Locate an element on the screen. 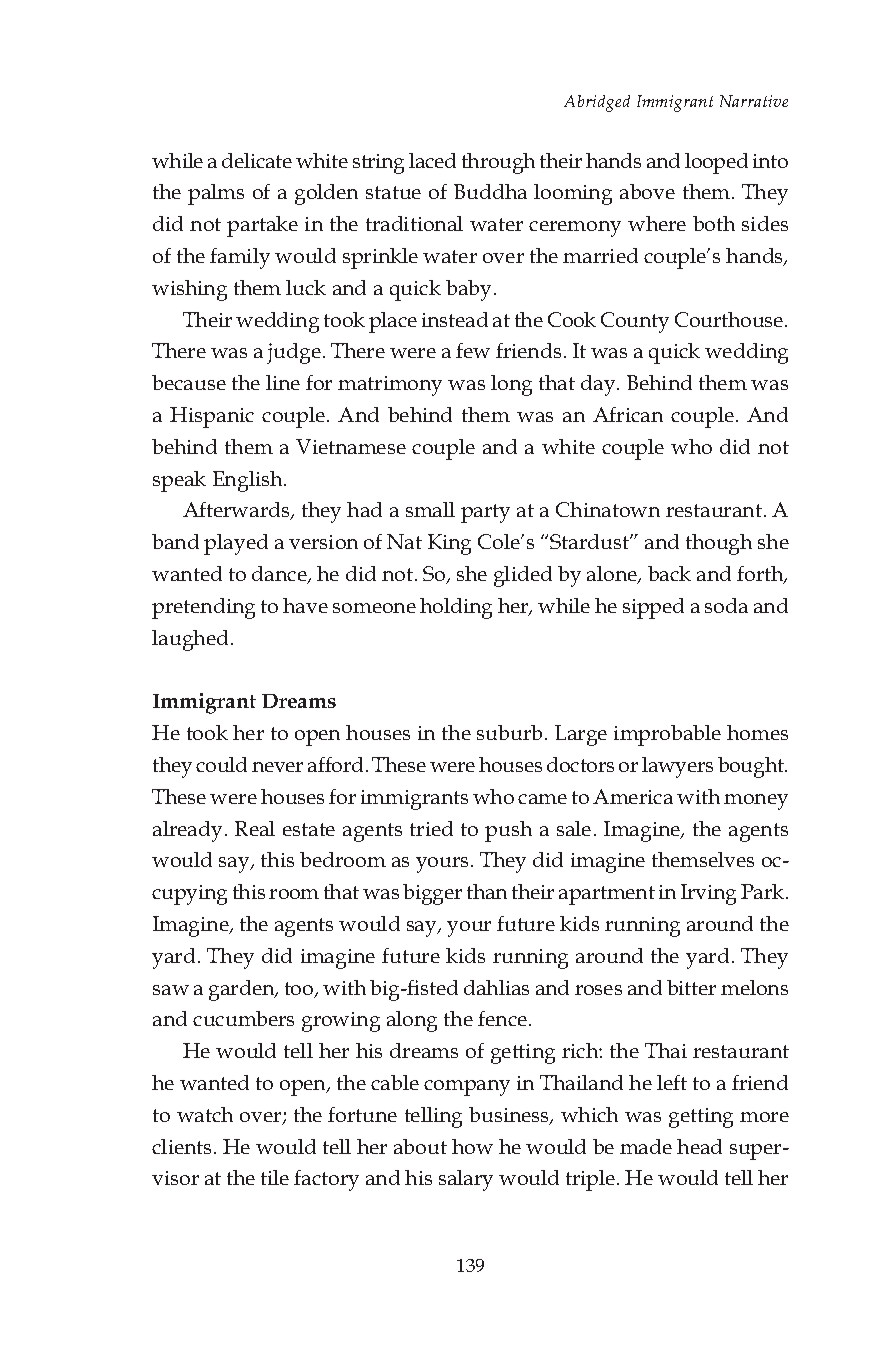  delicate is located at coordinates (257, 160).
